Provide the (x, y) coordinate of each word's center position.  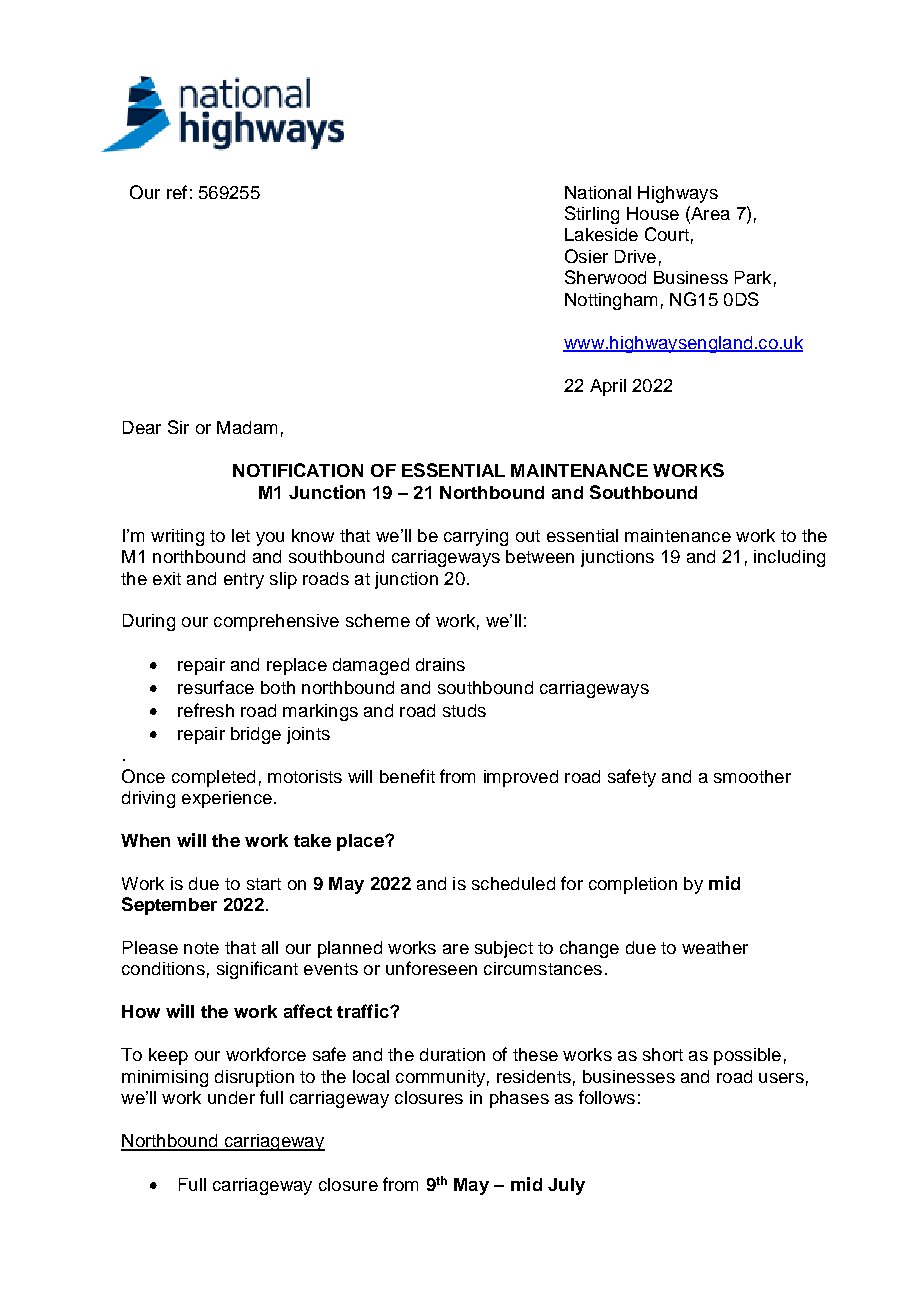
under (231, 1097)
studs (464, 710)
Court (667, 234)
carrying (476, 537)
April (608, 387)
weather (715, 947)
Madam (247, 427)
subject (504, 949)
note (201, 948)
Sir (178, 427)
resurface (216, 687)
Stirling (592, 215)
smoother (752, 776)
